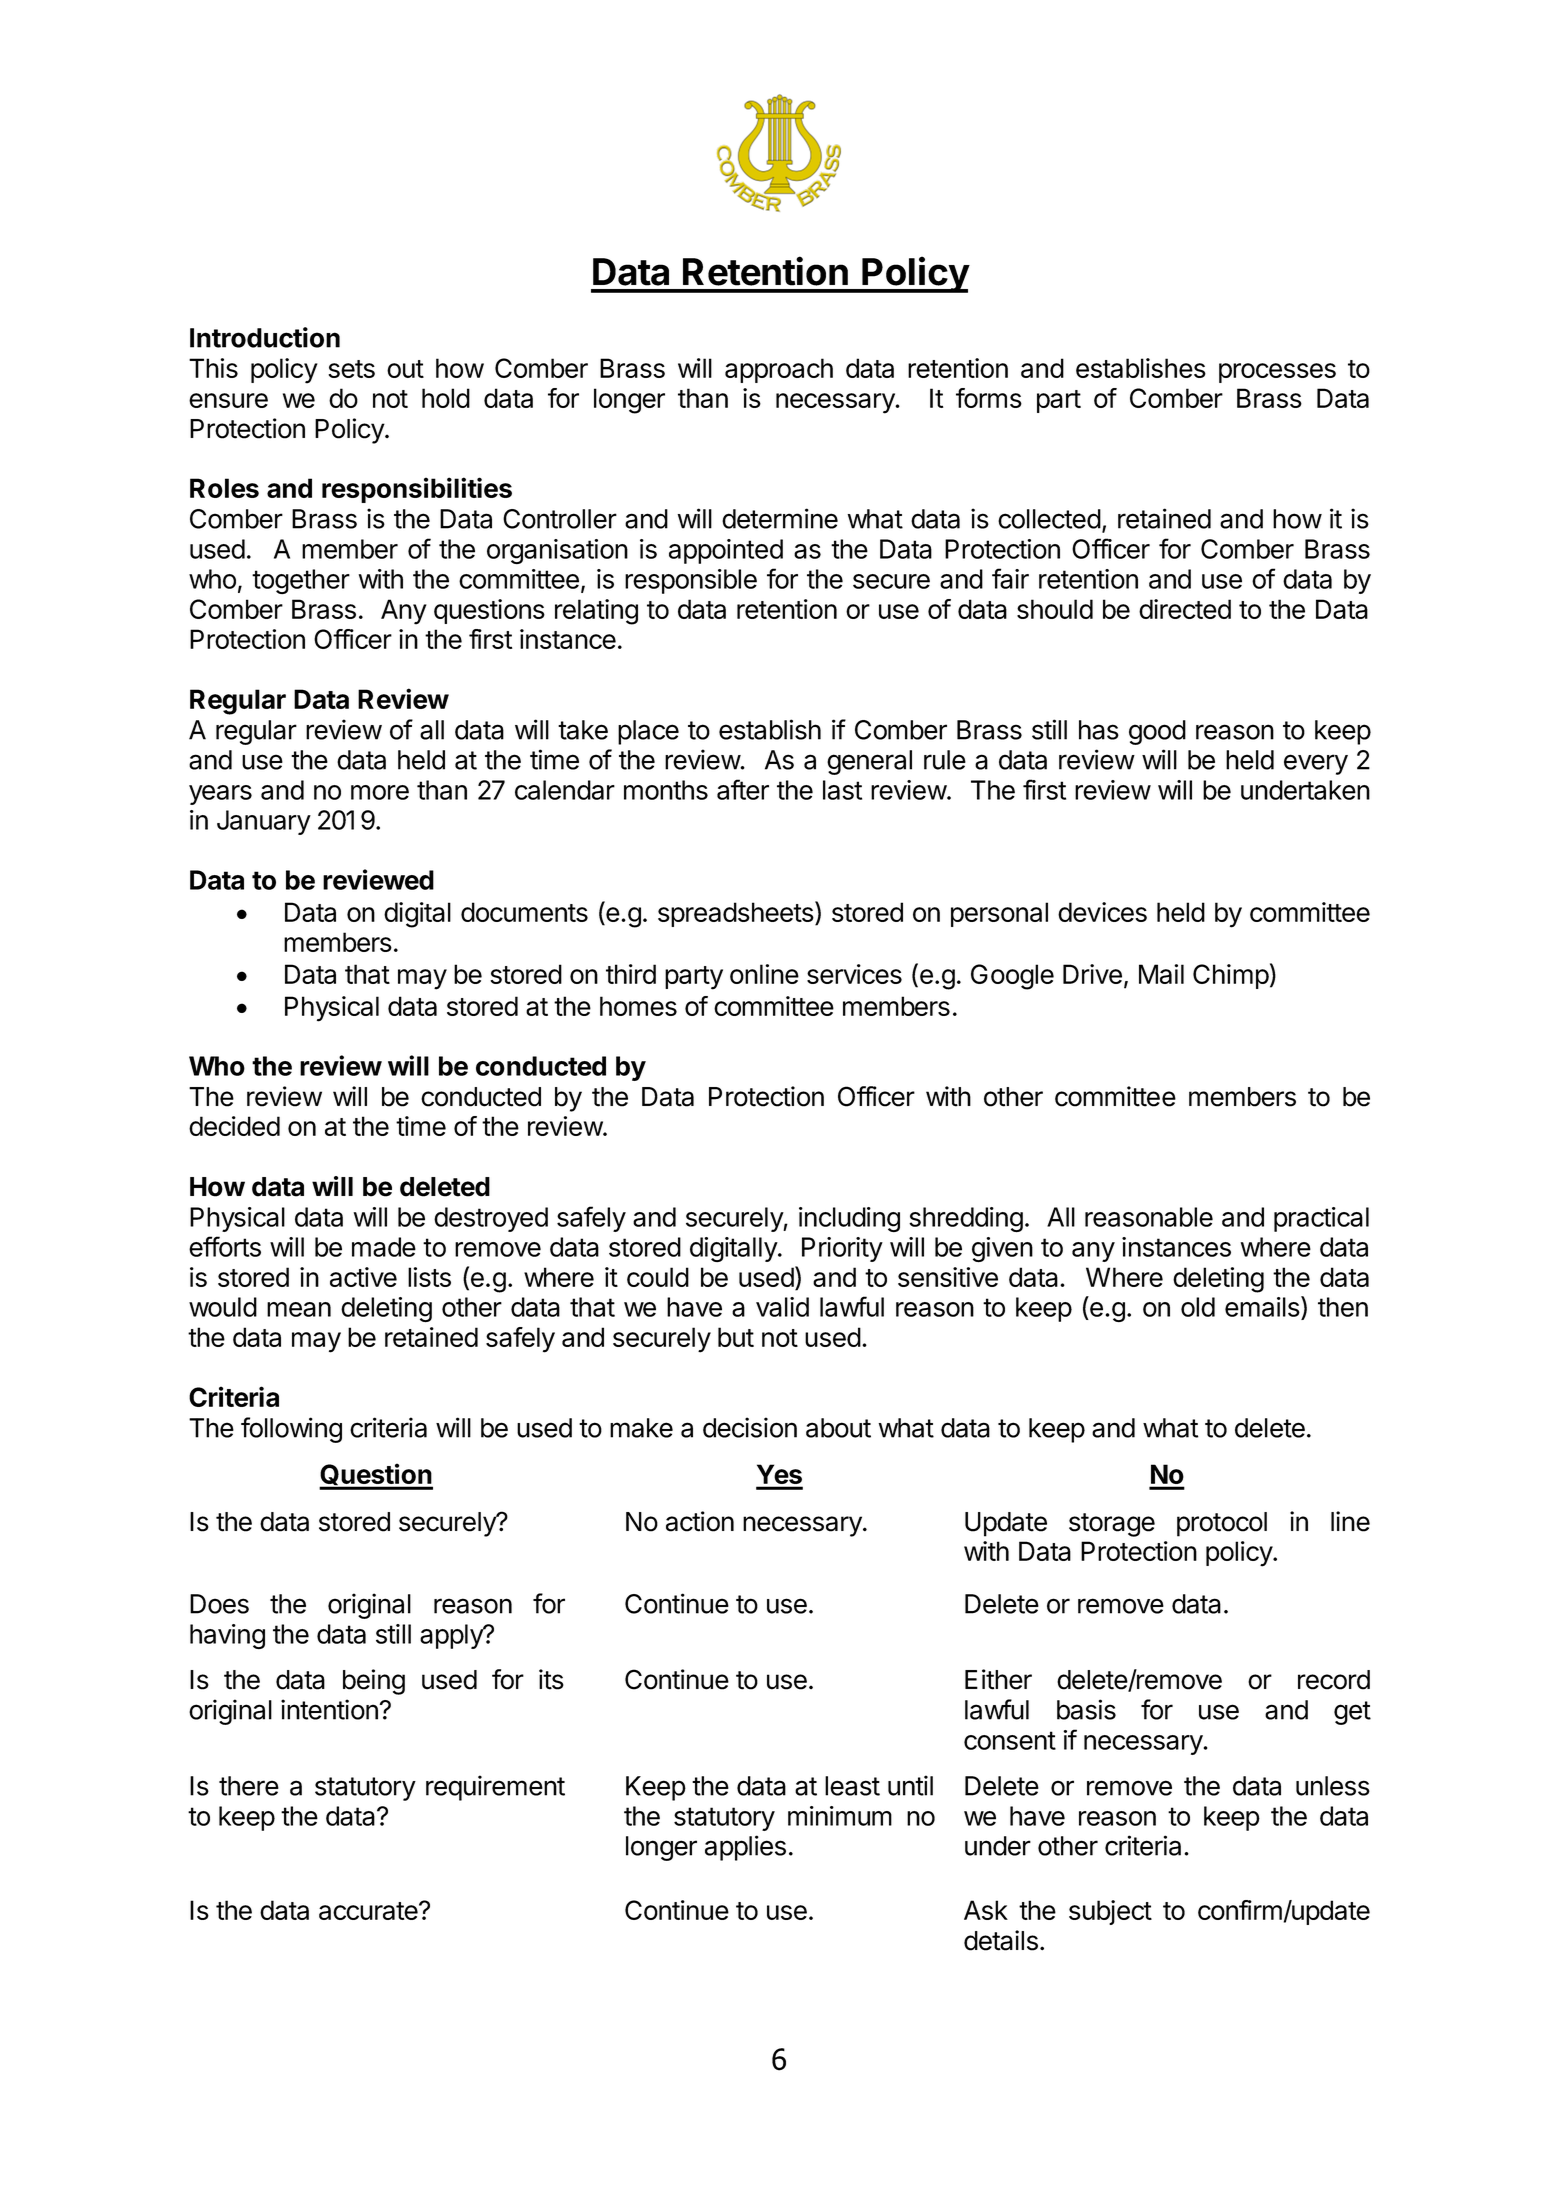 The image size is (1559, 2205). I want to click on approach, so click(779, 370).
